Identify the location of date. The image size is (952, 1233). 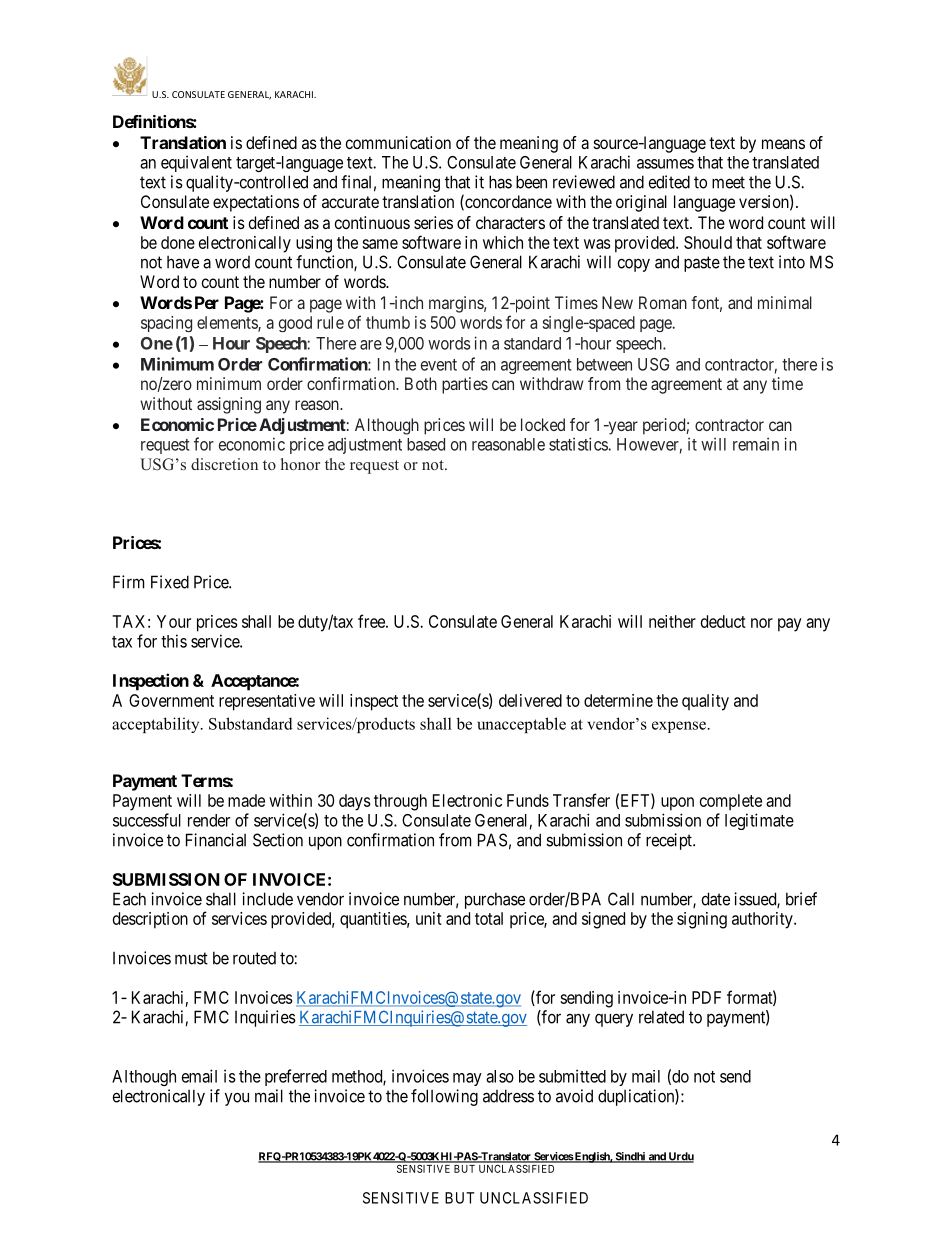
(716, 899).
